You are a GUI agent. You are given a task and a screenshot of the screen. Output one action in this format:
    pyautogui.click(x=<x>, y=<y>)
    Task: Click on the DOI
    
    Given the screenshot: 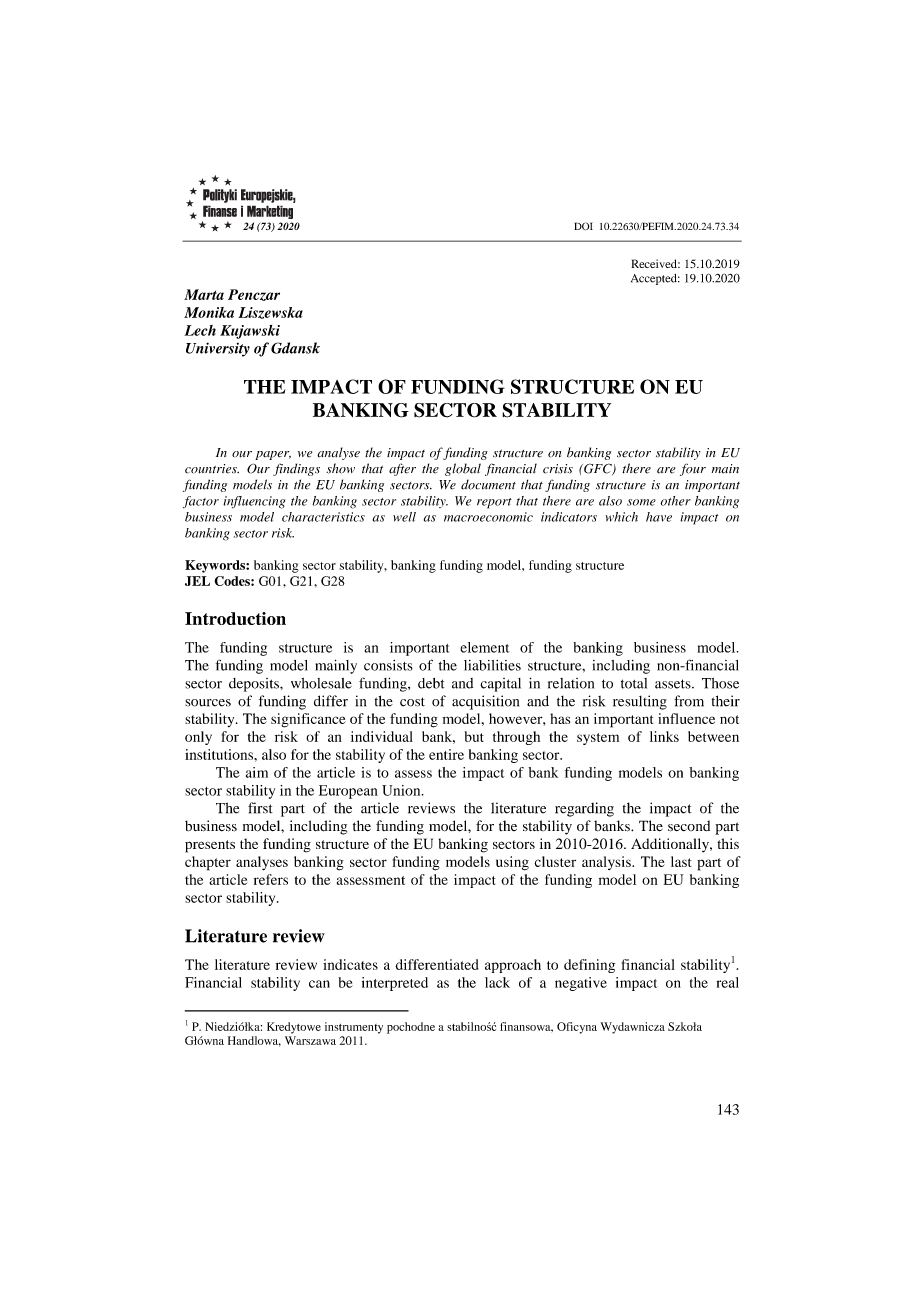 What is the action you would take?
    pyautogui.click(x=583, y=226)
